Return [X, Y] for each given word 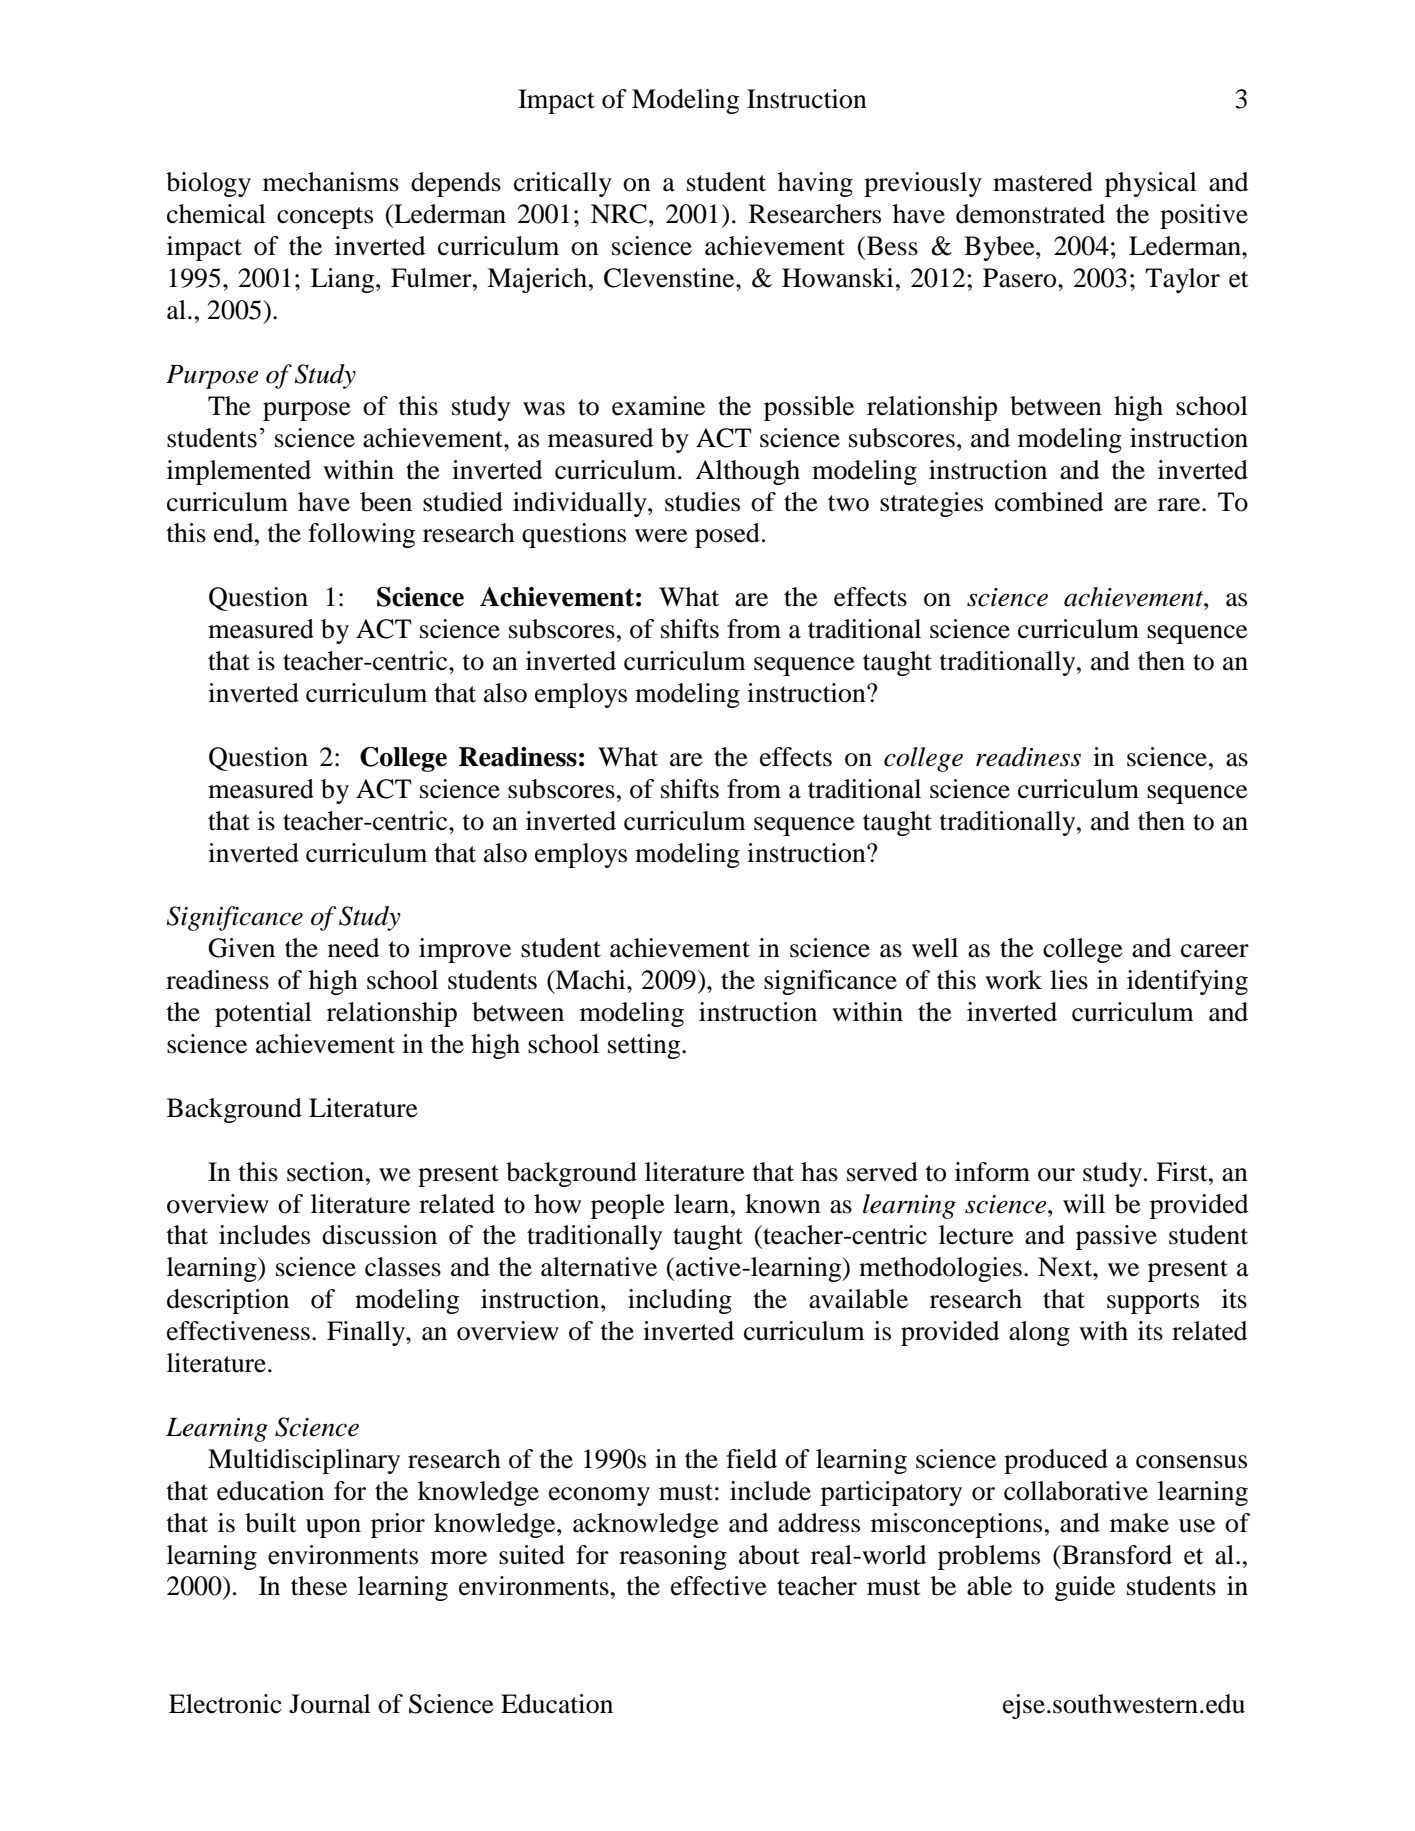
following [361, 535]
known [783, 1204]
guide [1085, 1588]
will [1084, 1203]
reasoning [673, 1557]
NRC [619, 214]
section [327, 1172]
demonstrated [1030, 214]
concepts [325, 218]
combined [1049, 502]
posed [727, 535]
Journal [330, 1704]
